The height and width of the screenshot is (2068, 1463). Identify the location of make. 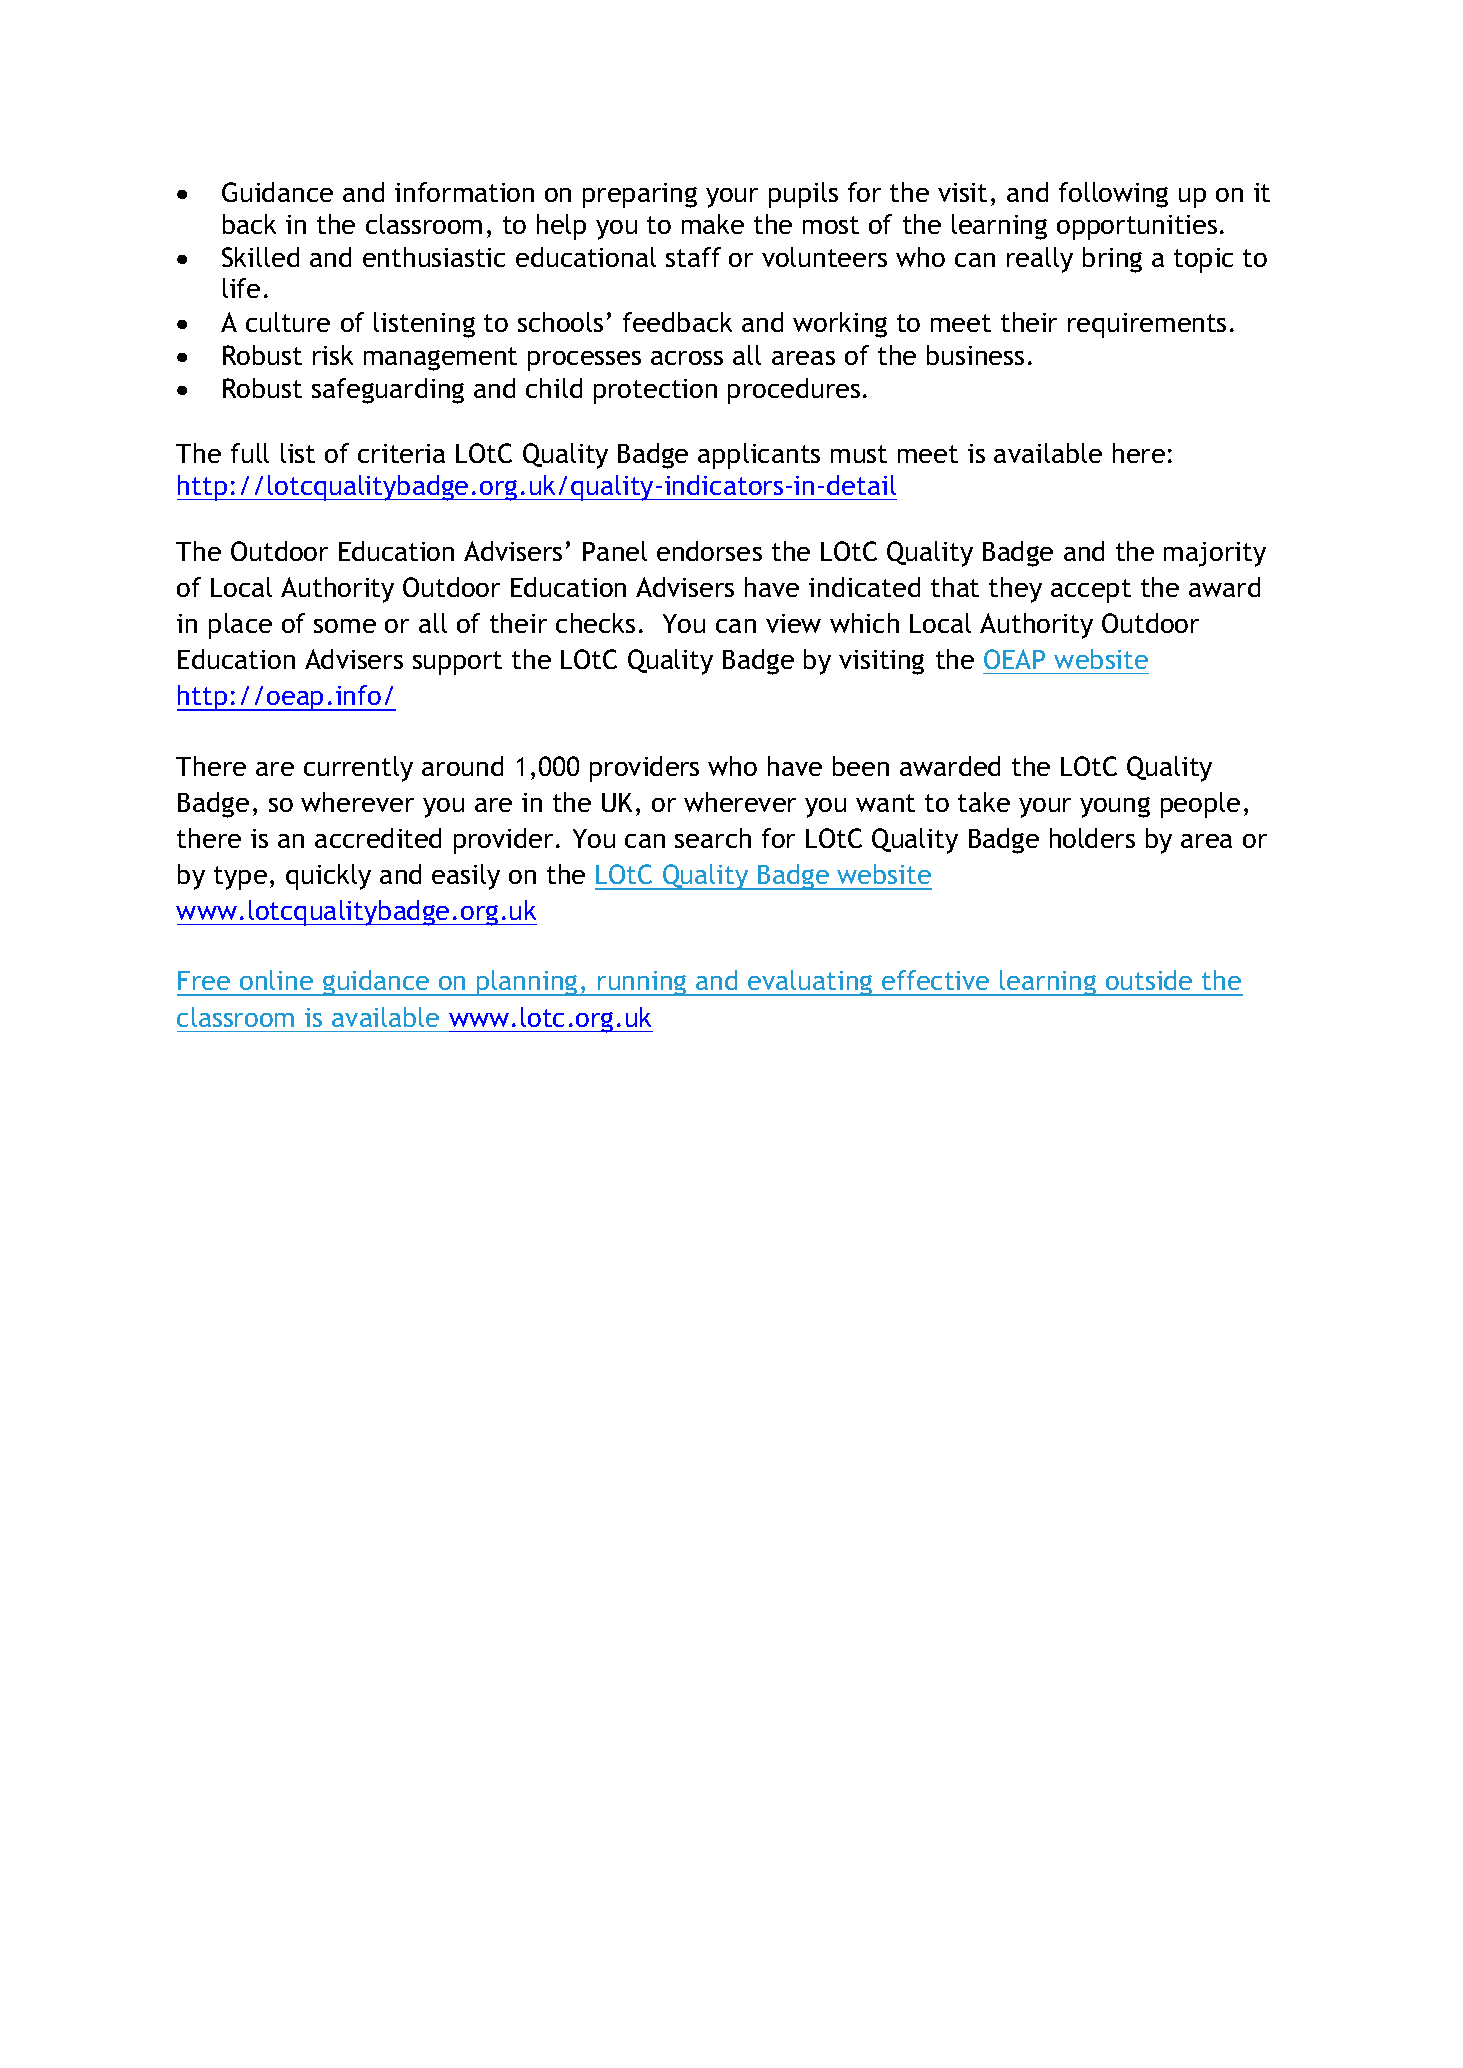
(713, 224).
